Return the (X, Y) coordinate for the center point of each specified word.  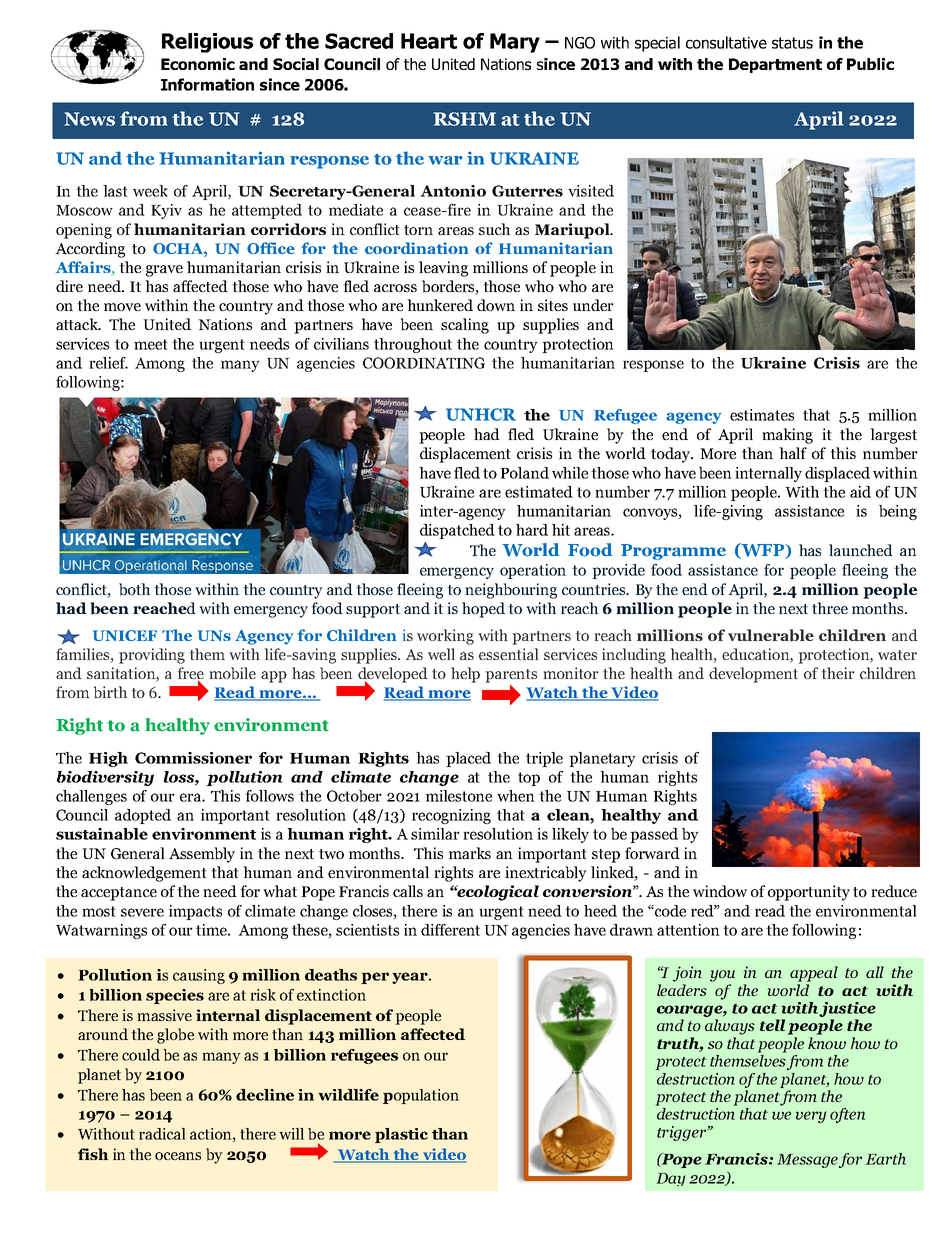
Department (775, 65)
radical (162, 1134)
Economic (198, 64)
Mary (515, 43)
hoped (483, 610)
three (830, 608)
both (134, 589)
